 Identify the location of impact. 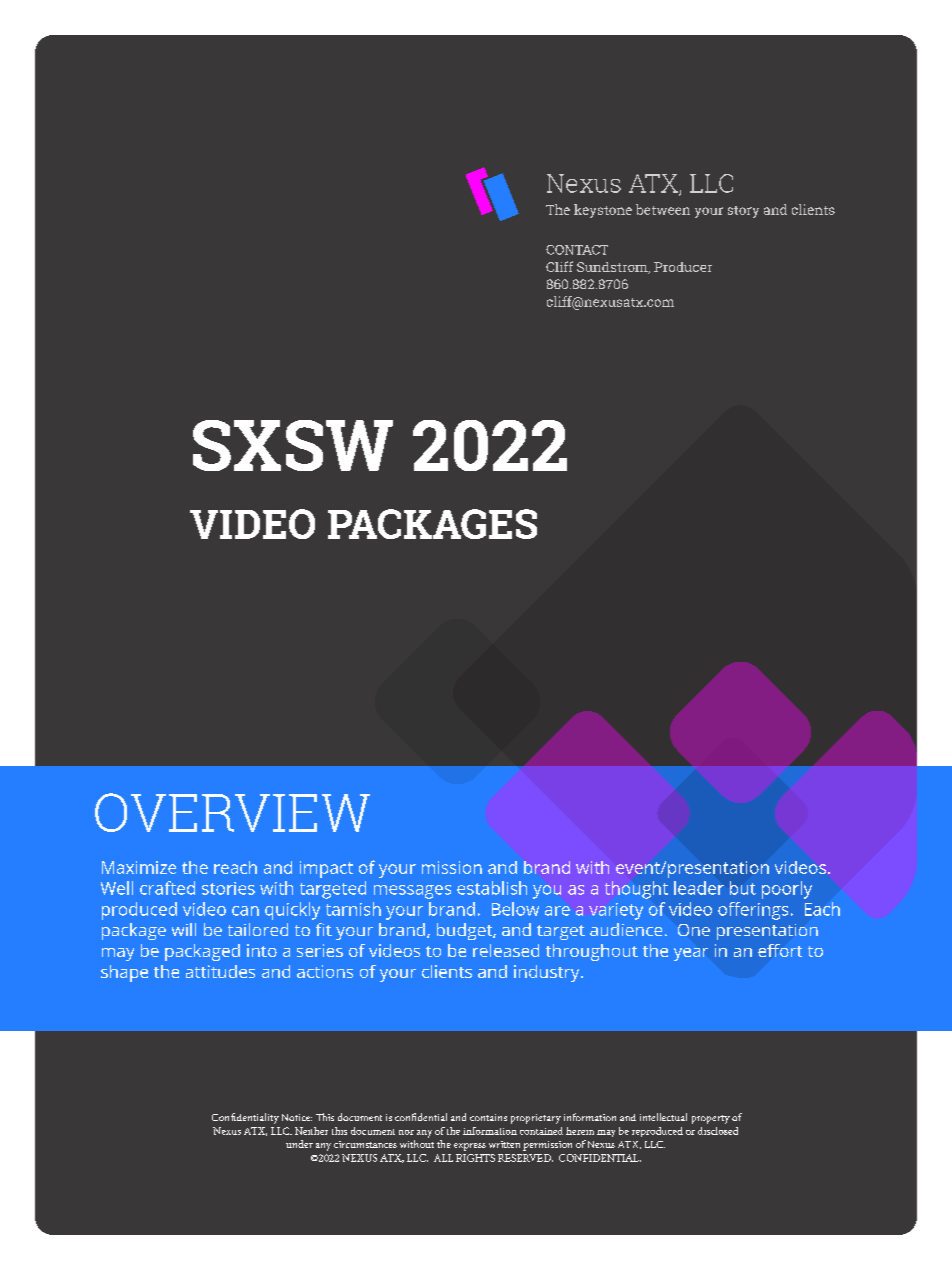
(326, 869).
